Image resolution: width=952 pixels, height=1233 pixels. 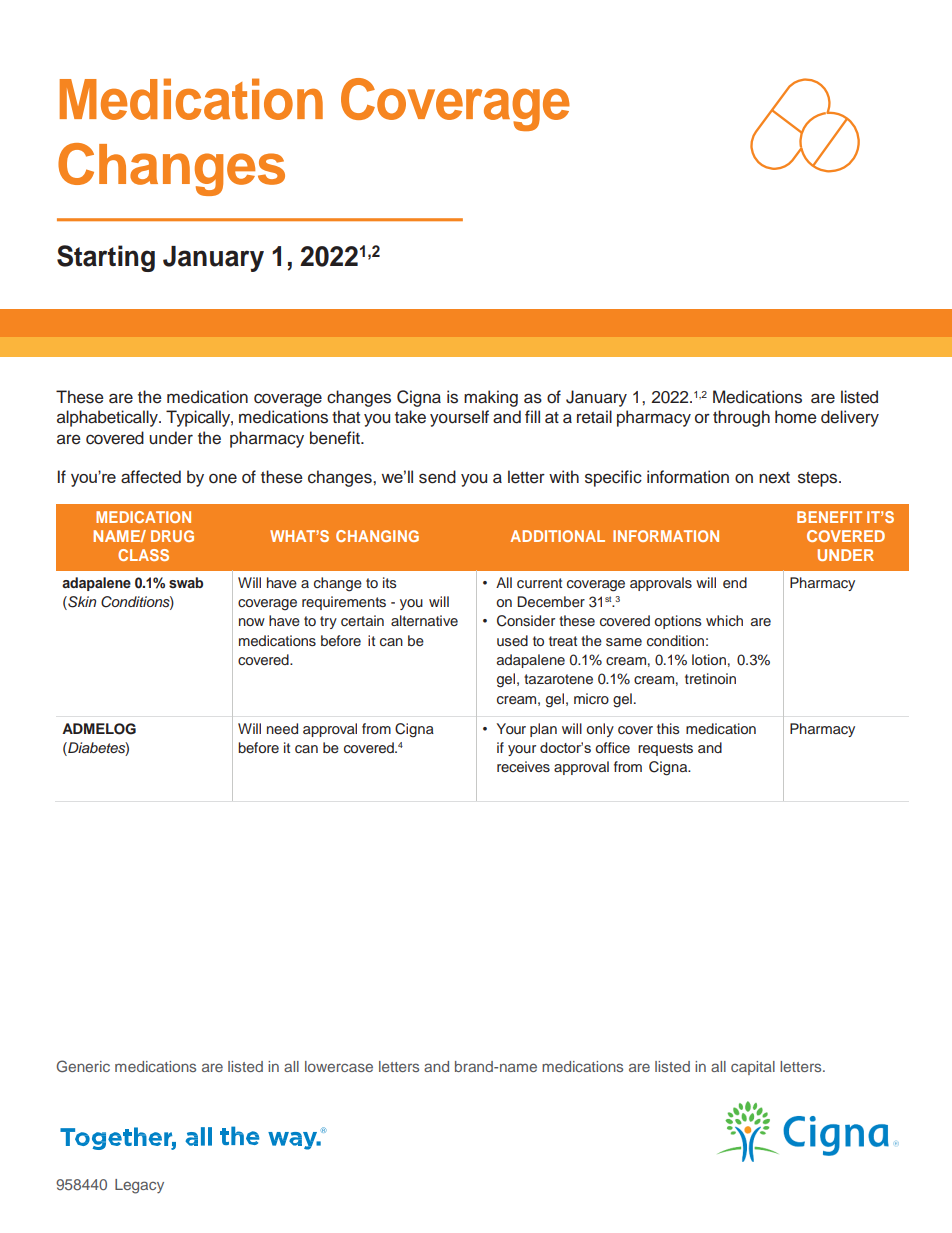 What do you see at coordinates (523, 766) in the screenshot?
I see `receives` at bounding box center [523, 766].
